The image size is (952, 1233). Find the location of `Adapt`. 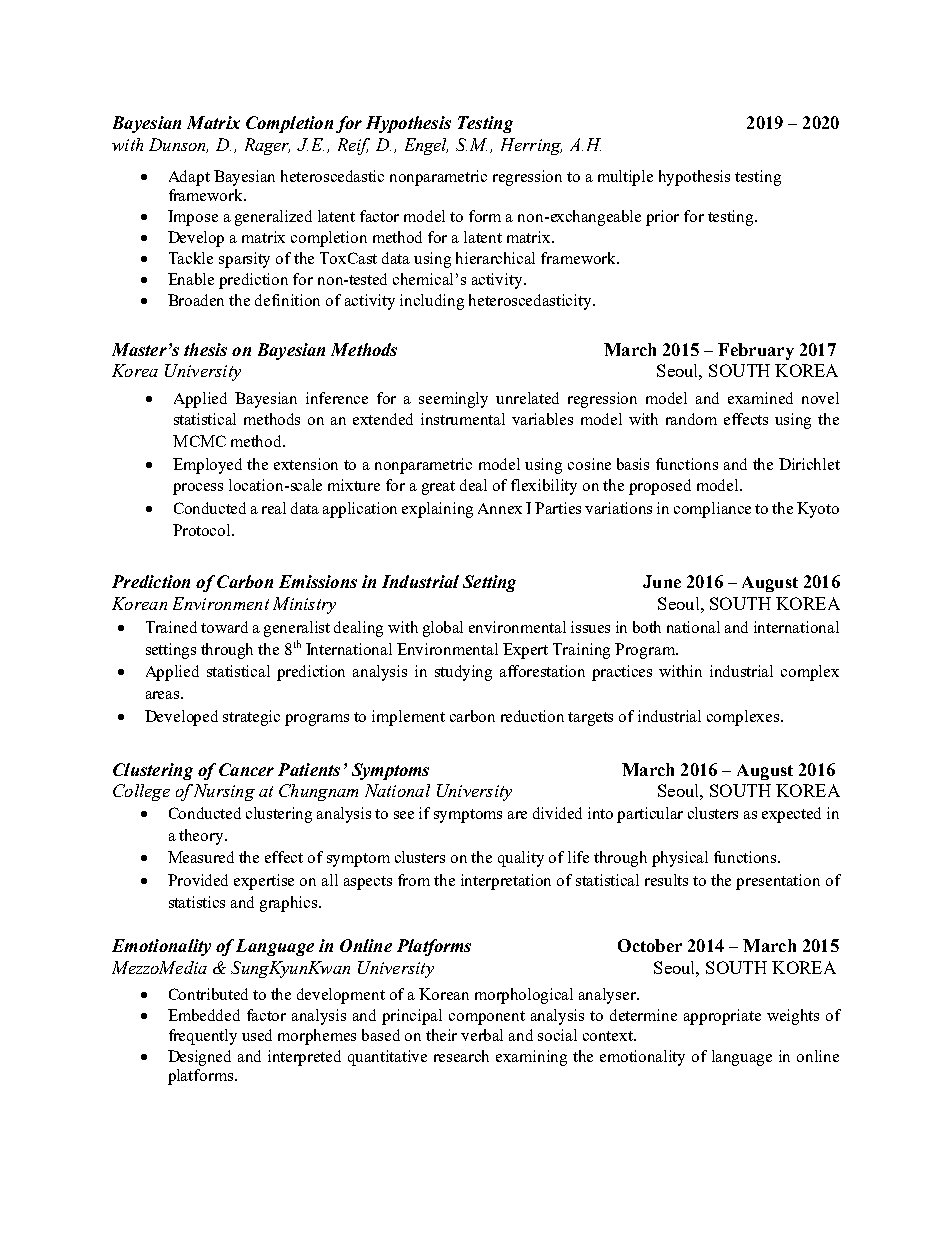

Adapt is located at coordinates (189, 178).
